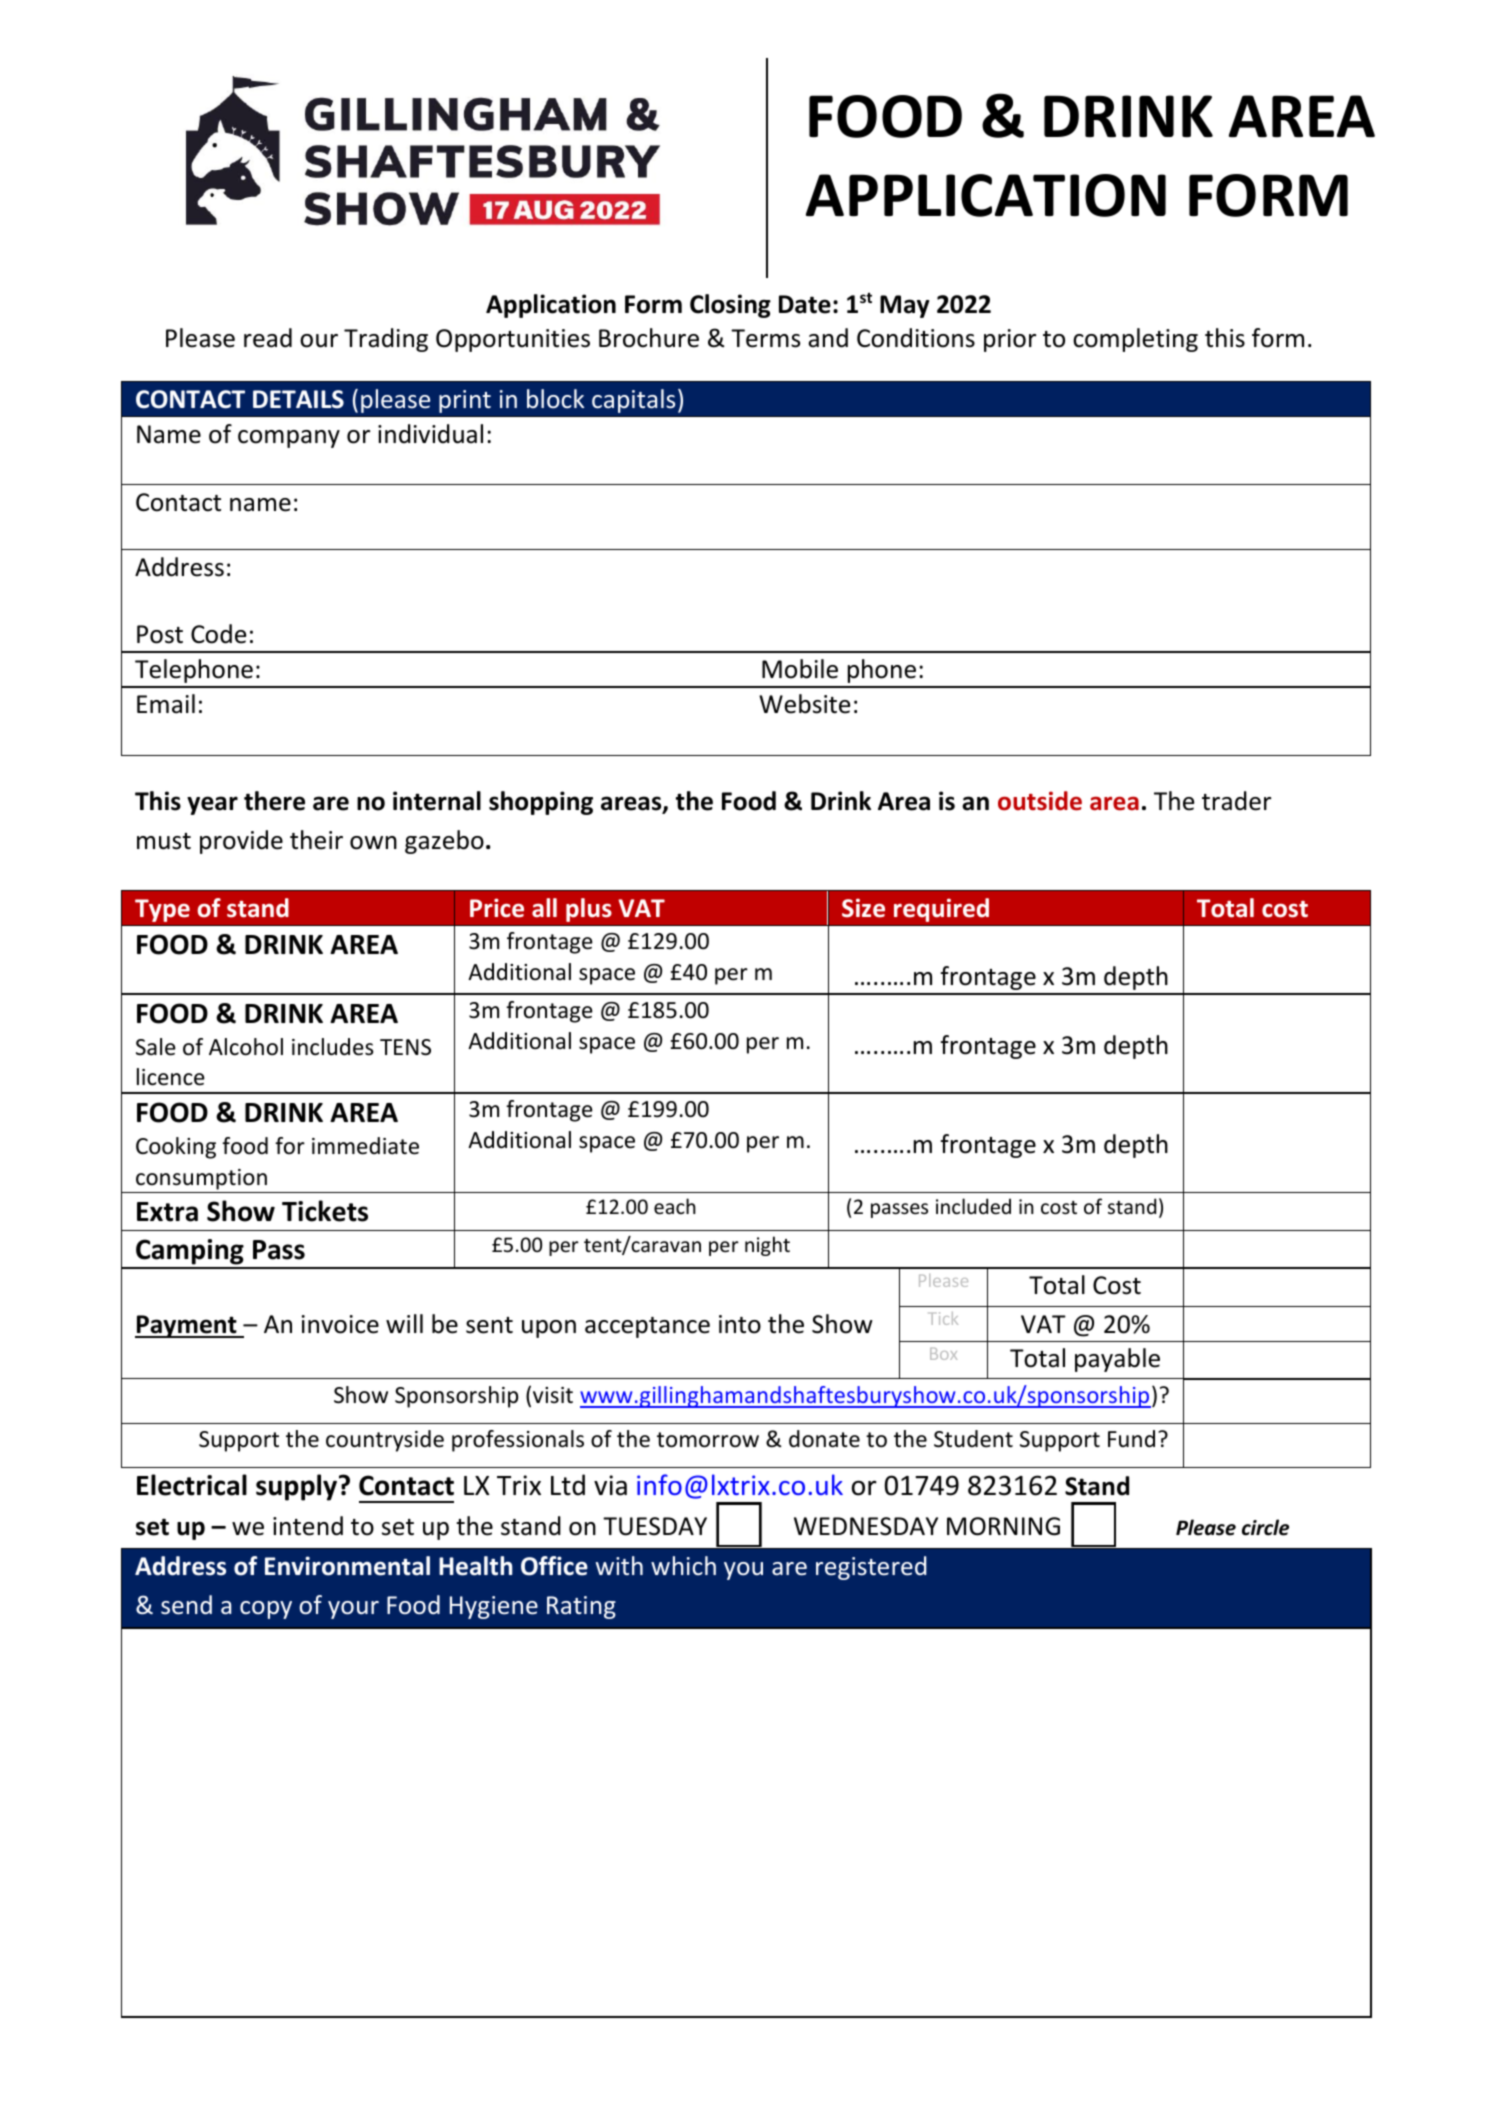 The image size is (1492, 2110). I want to click on outside, so click(1040, 801).
